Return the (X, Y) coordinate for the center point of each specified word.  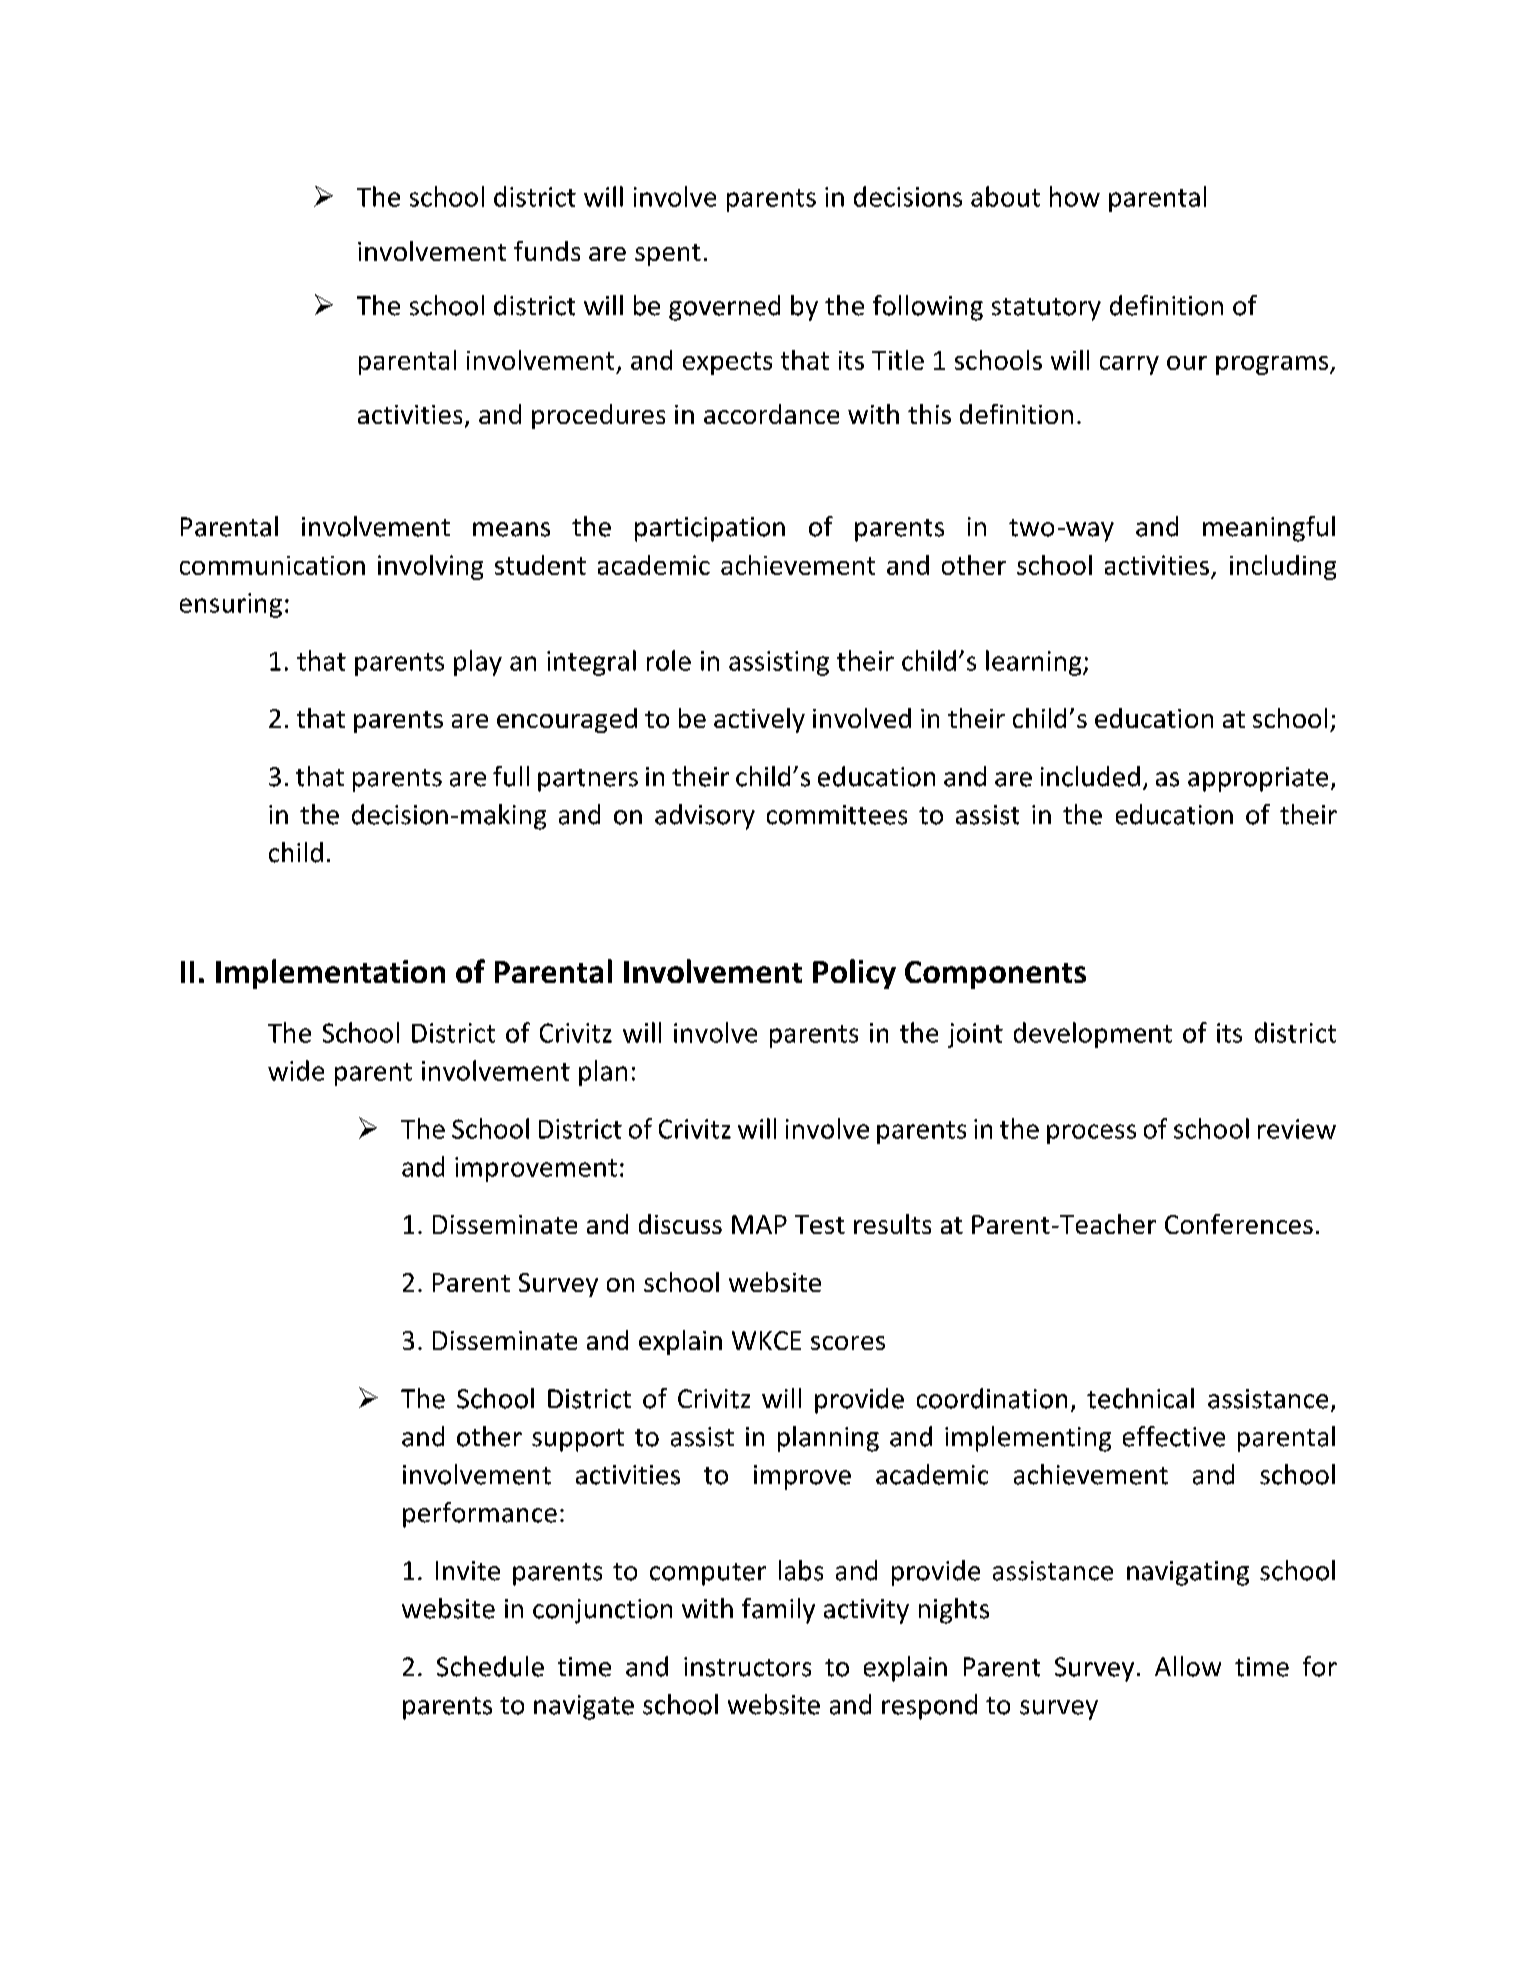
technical (1140, 1398)
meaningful (1269, 529)
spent (668, 255)
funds (547, 251)
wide (296, 1070)
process (1091, 1134)
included (1090, 776)
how (1075, 196)
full (511, 776)
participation (710, 529)
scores (848, 1343)
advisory (705, 817)
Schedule (490, 1666)
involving (430, 567)
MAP (759, 1224)
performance (480, 1515)
